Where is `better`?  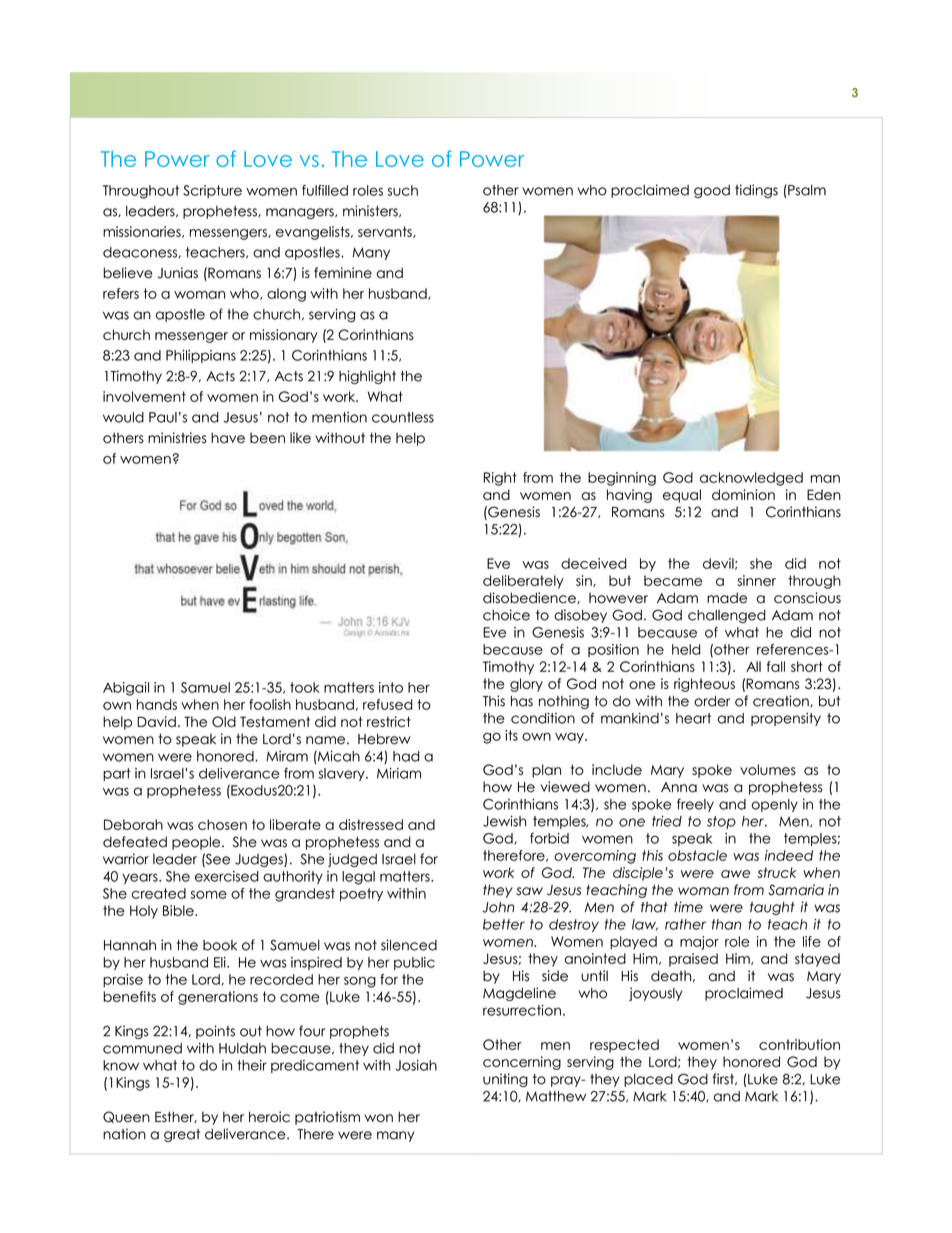 better is located at coordinates (504, 924).
